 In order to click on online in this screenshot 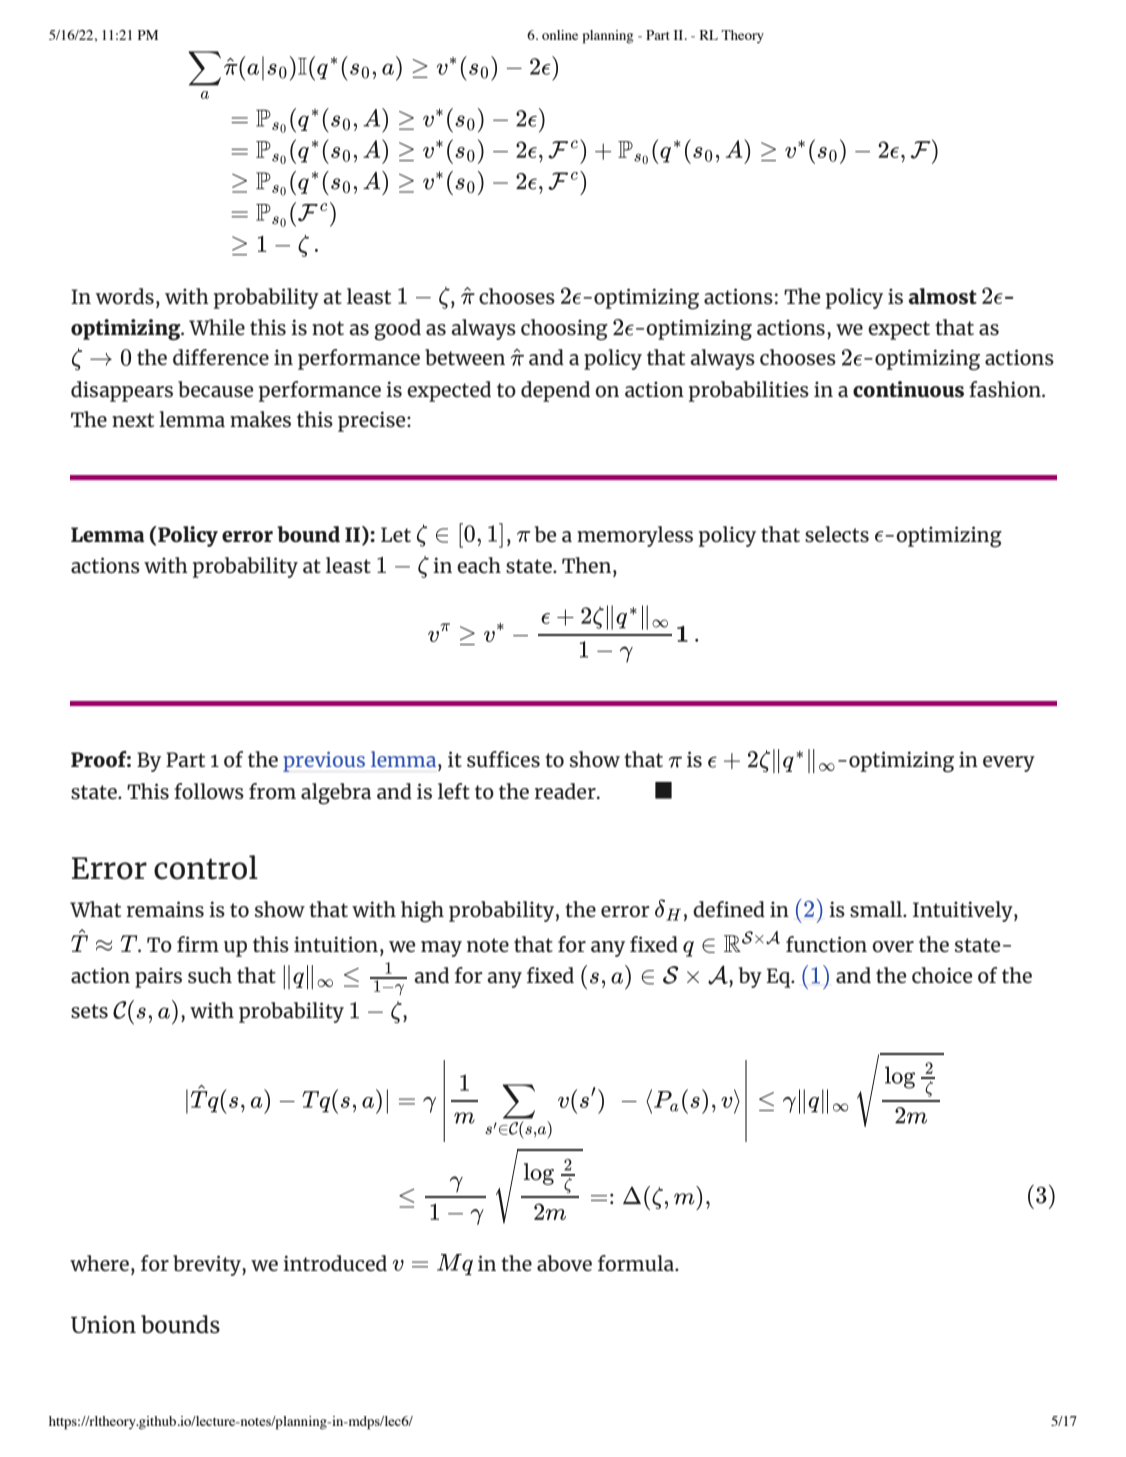, I will do `click(560, 35)`.
